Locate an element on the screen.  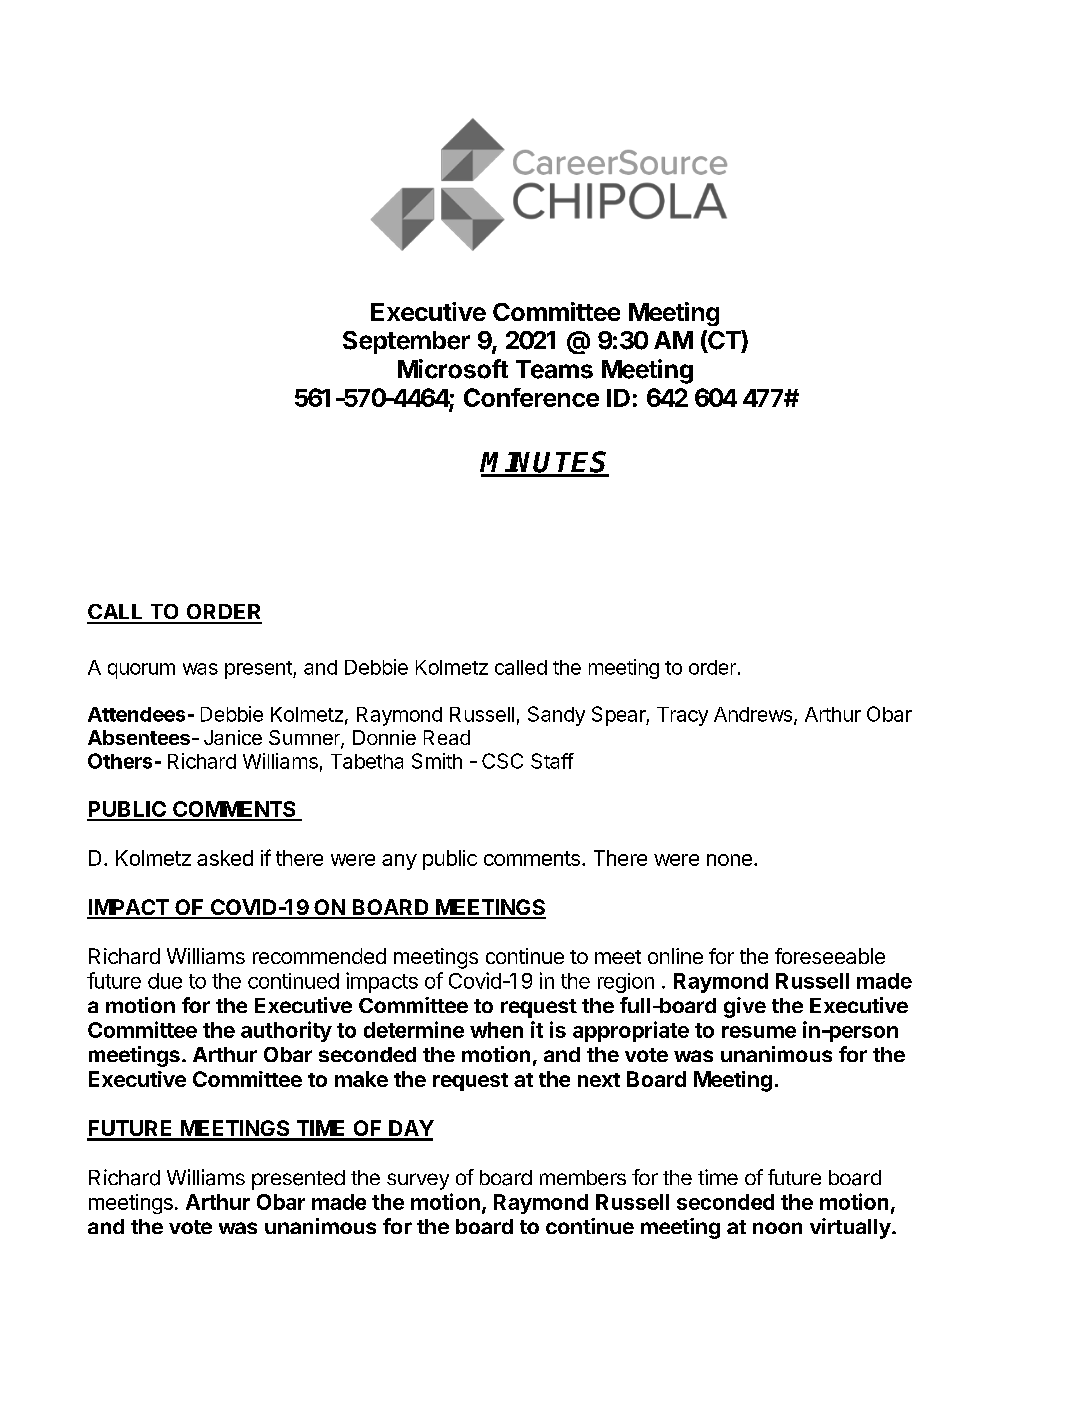
foreseeable is located at coordinates (830, 956).
